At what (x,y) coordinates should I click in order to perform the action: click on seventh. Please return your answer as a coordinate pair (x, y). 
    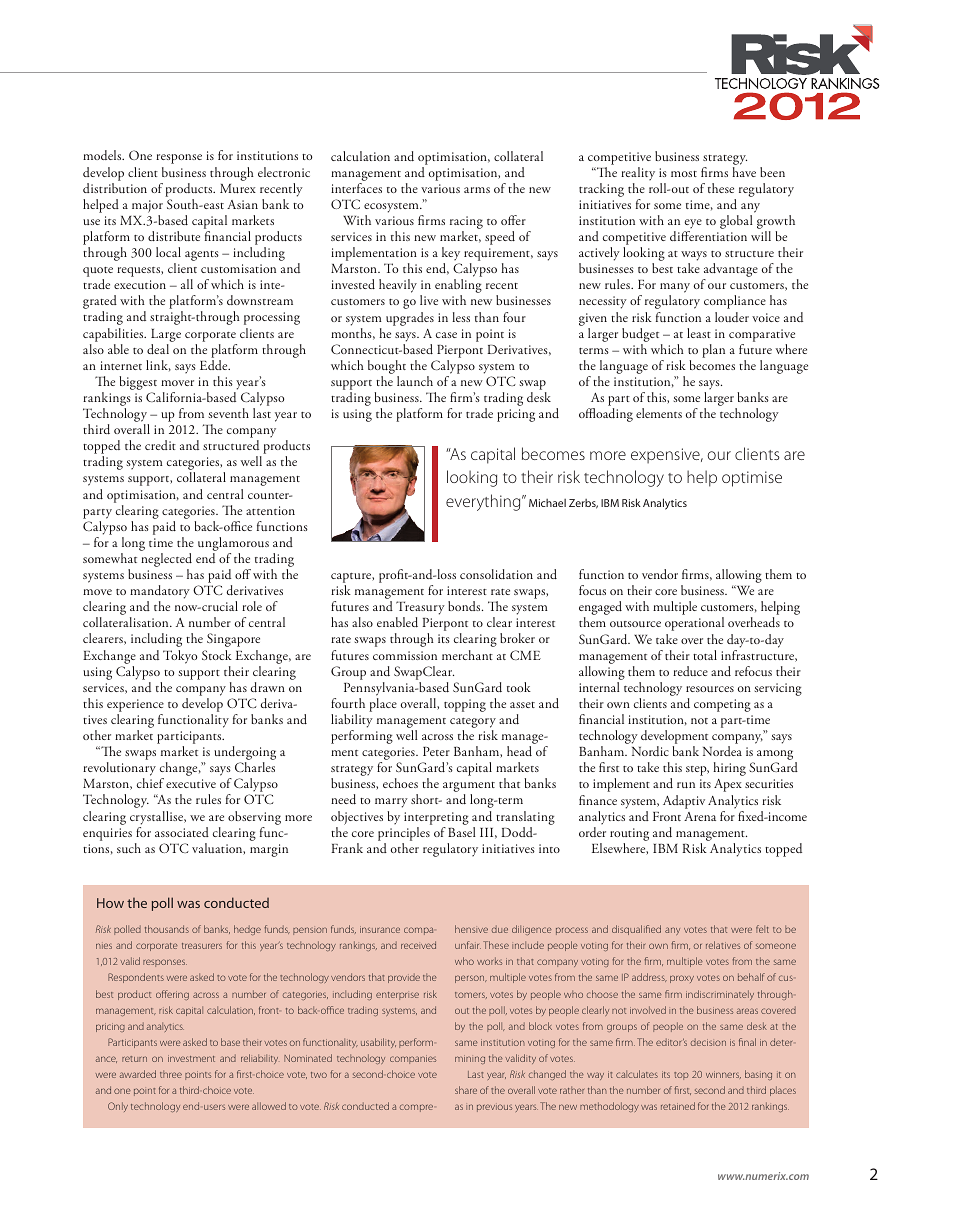
    Looking at the image, I should click on (229, 413).
